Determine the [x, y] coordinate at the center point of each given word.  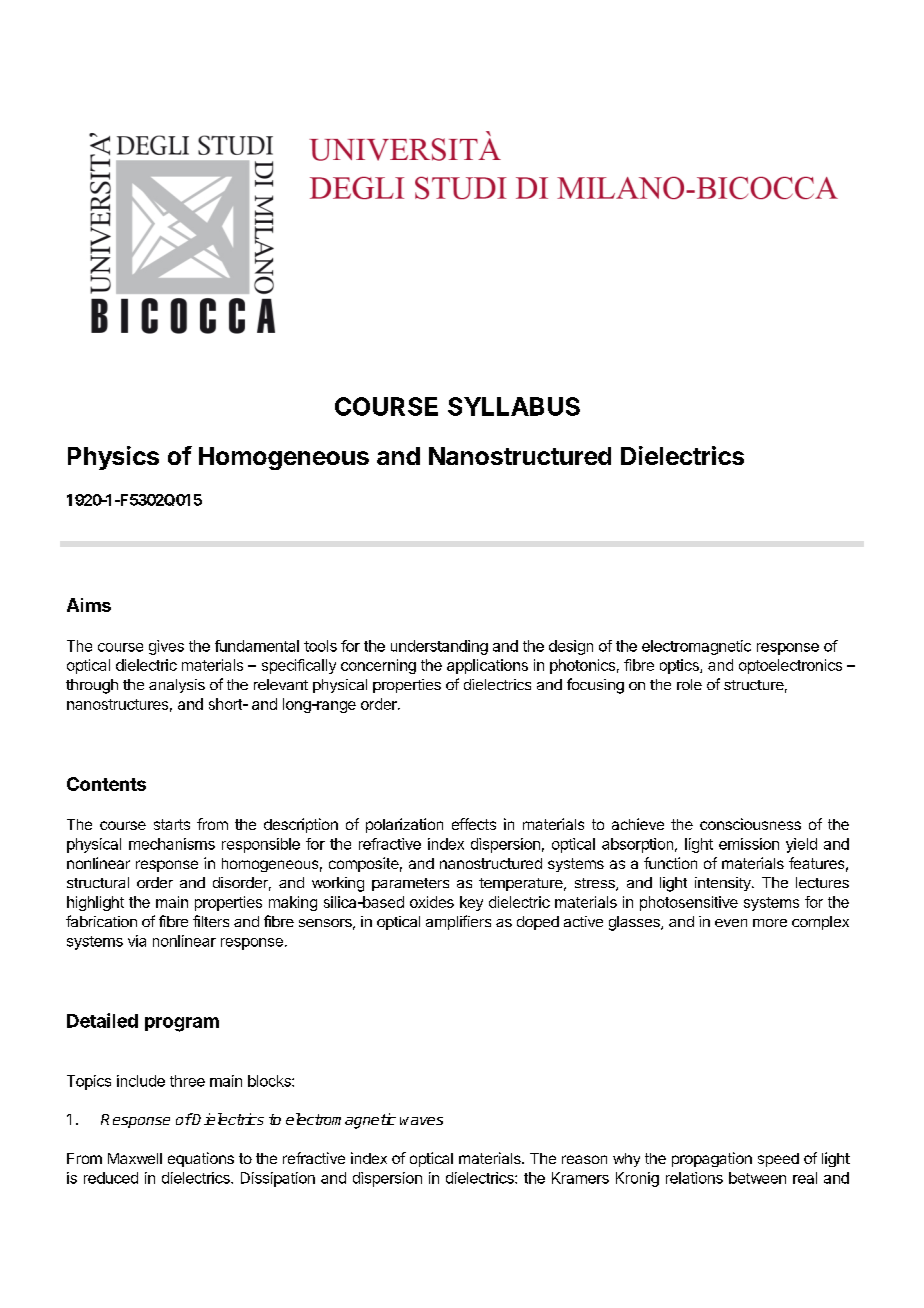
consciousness [750, 824]
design [571, 647]
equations [201, 1159]
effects [474, 824]
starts [172, 824]
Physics [113, 458]
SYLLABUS [514, 406]
